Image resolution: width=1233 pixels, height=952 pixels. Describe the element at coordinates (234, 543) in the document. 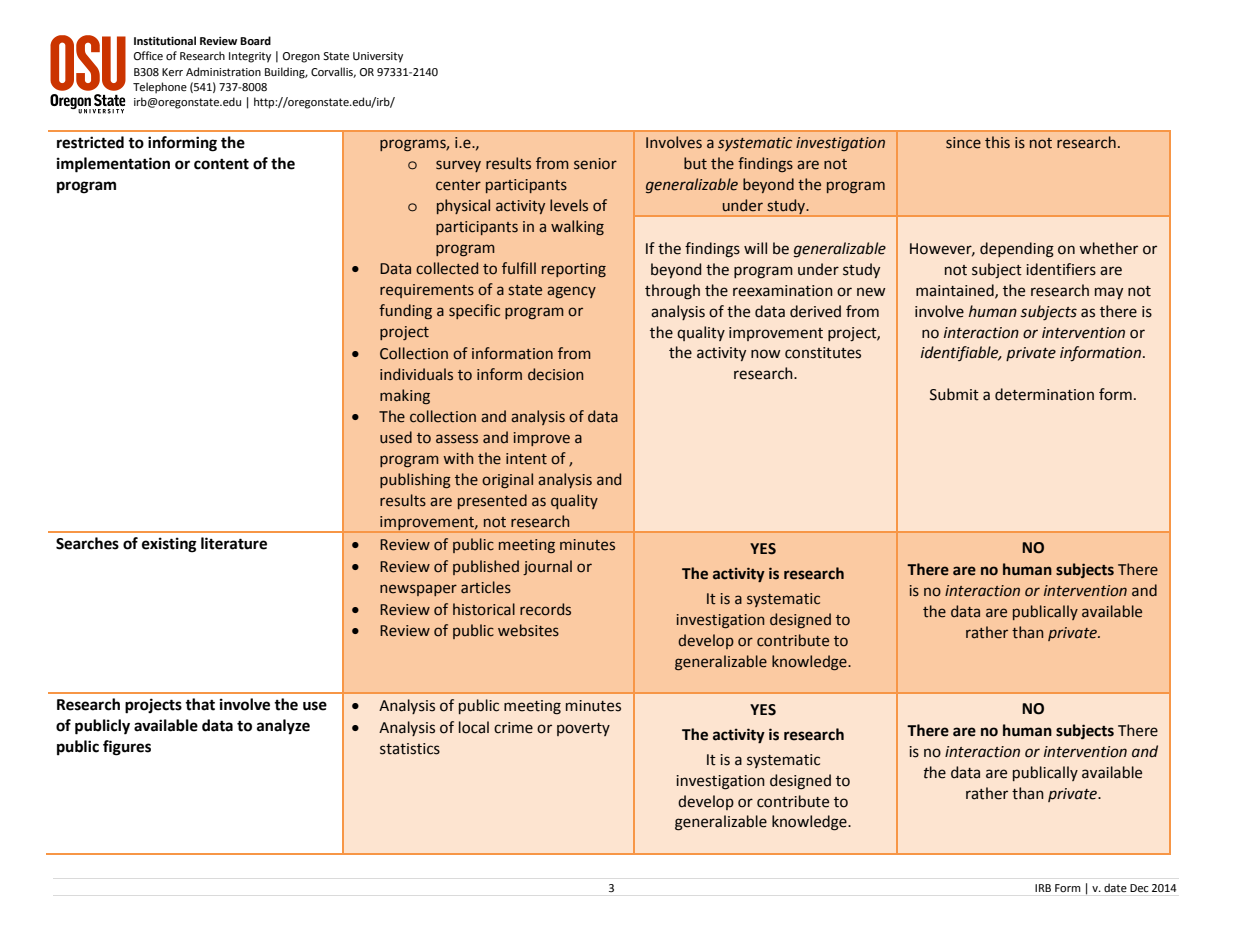

I see `literature` at that location.
